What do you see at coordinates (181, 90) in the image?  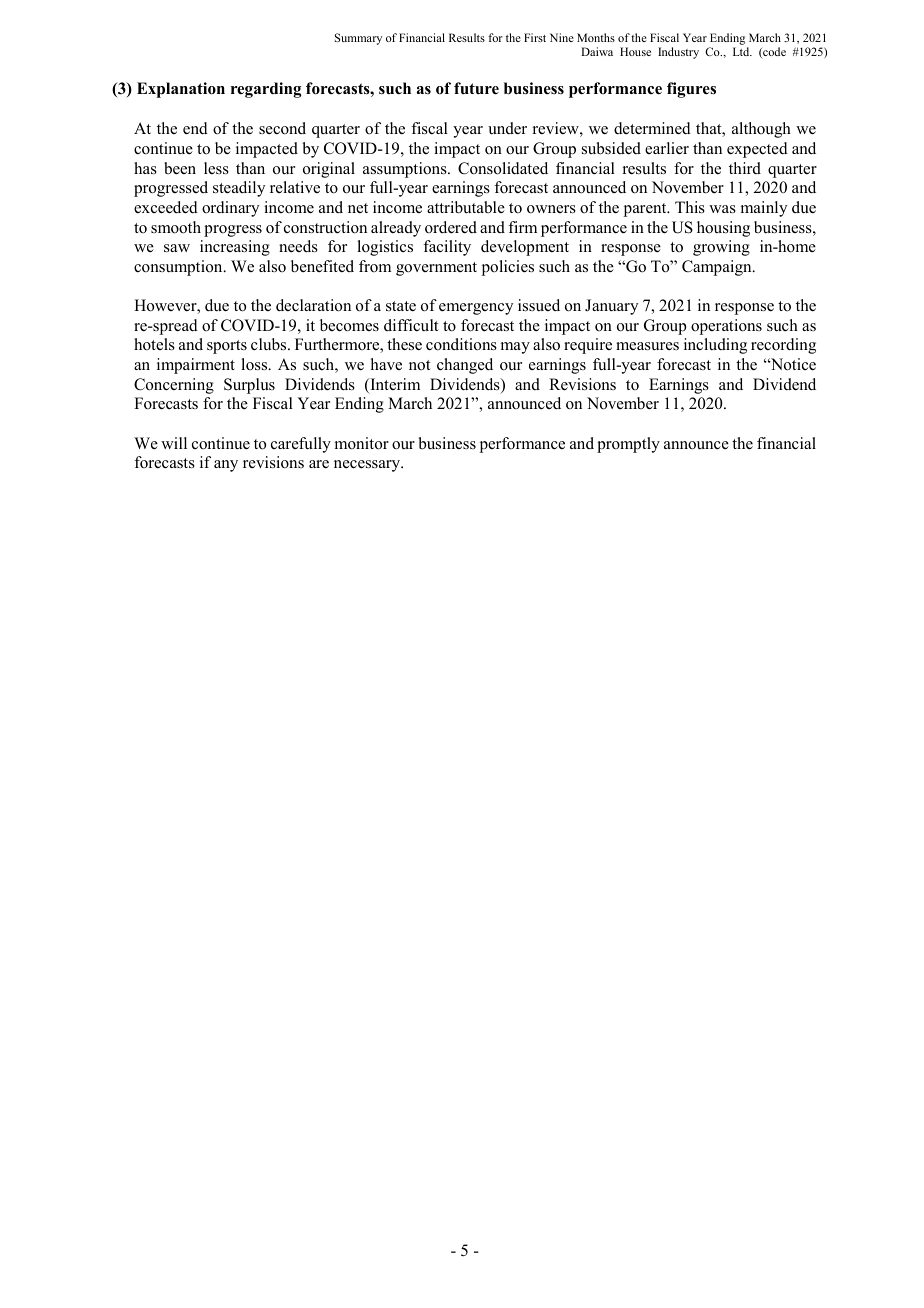 I see `Explanation` at bounding box center [181, 90].
